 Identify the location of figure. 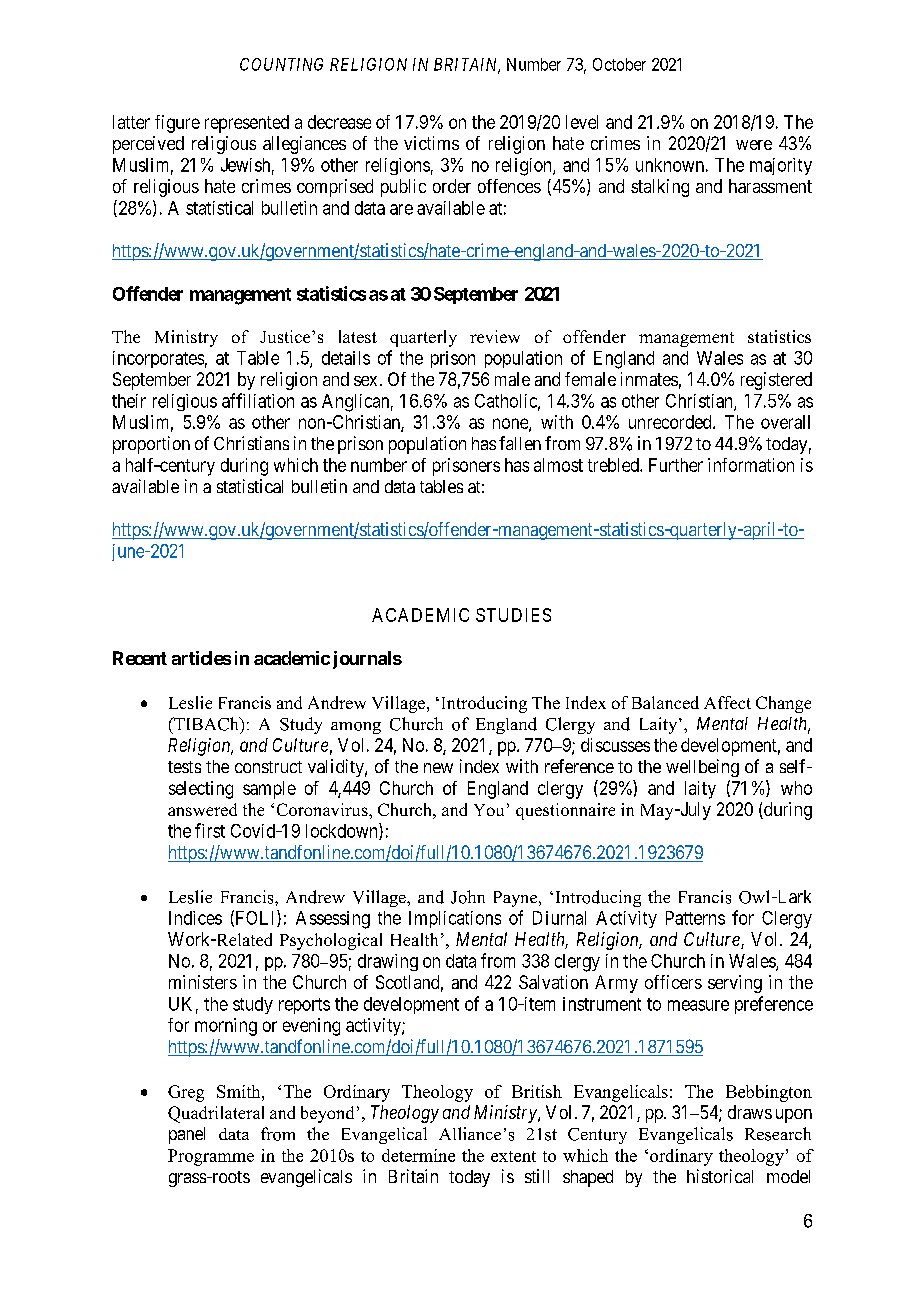
(177, 124).
